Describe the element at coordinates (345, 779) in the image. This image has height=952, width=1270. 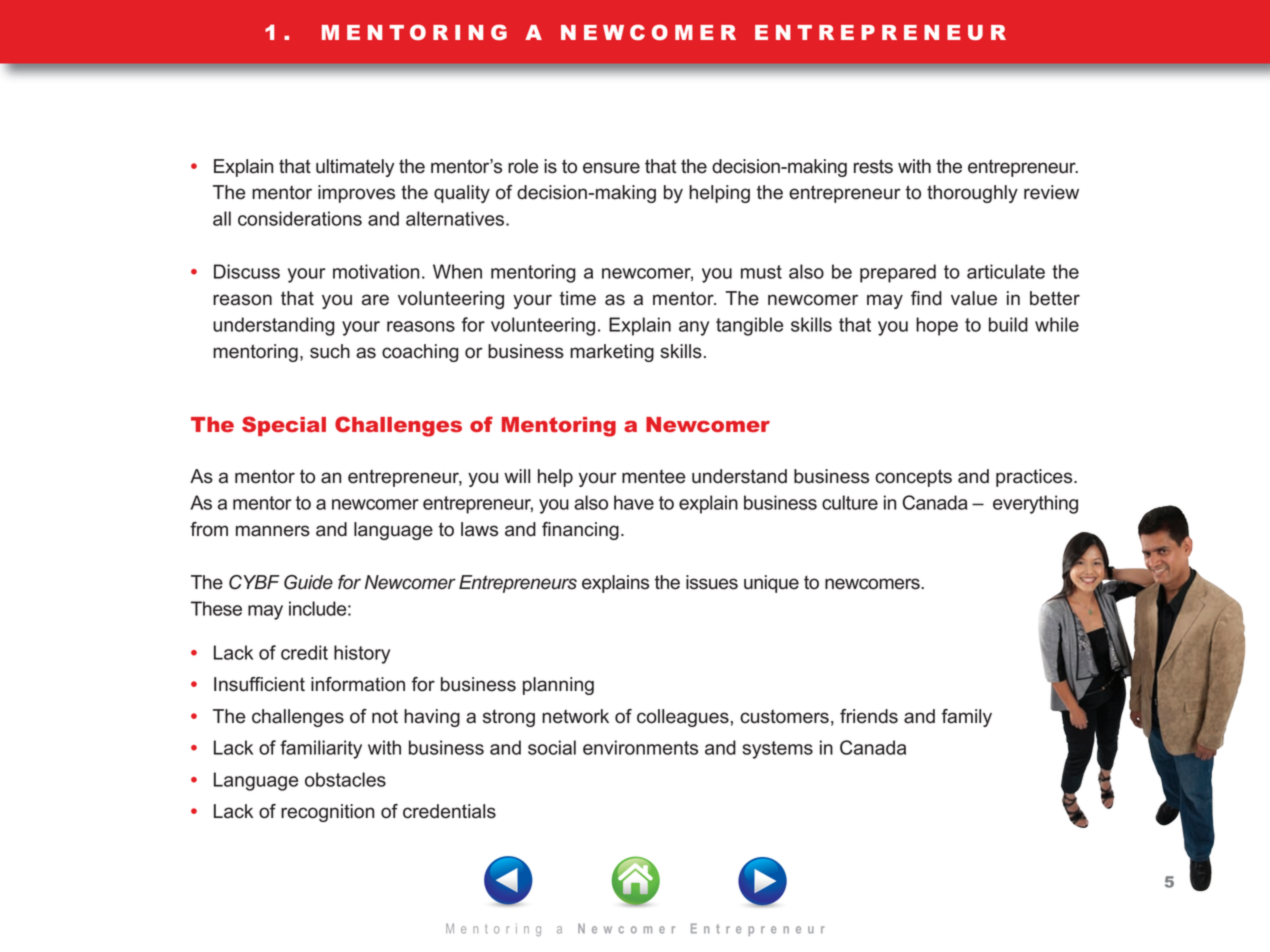
I see `obstacles` at that location.
